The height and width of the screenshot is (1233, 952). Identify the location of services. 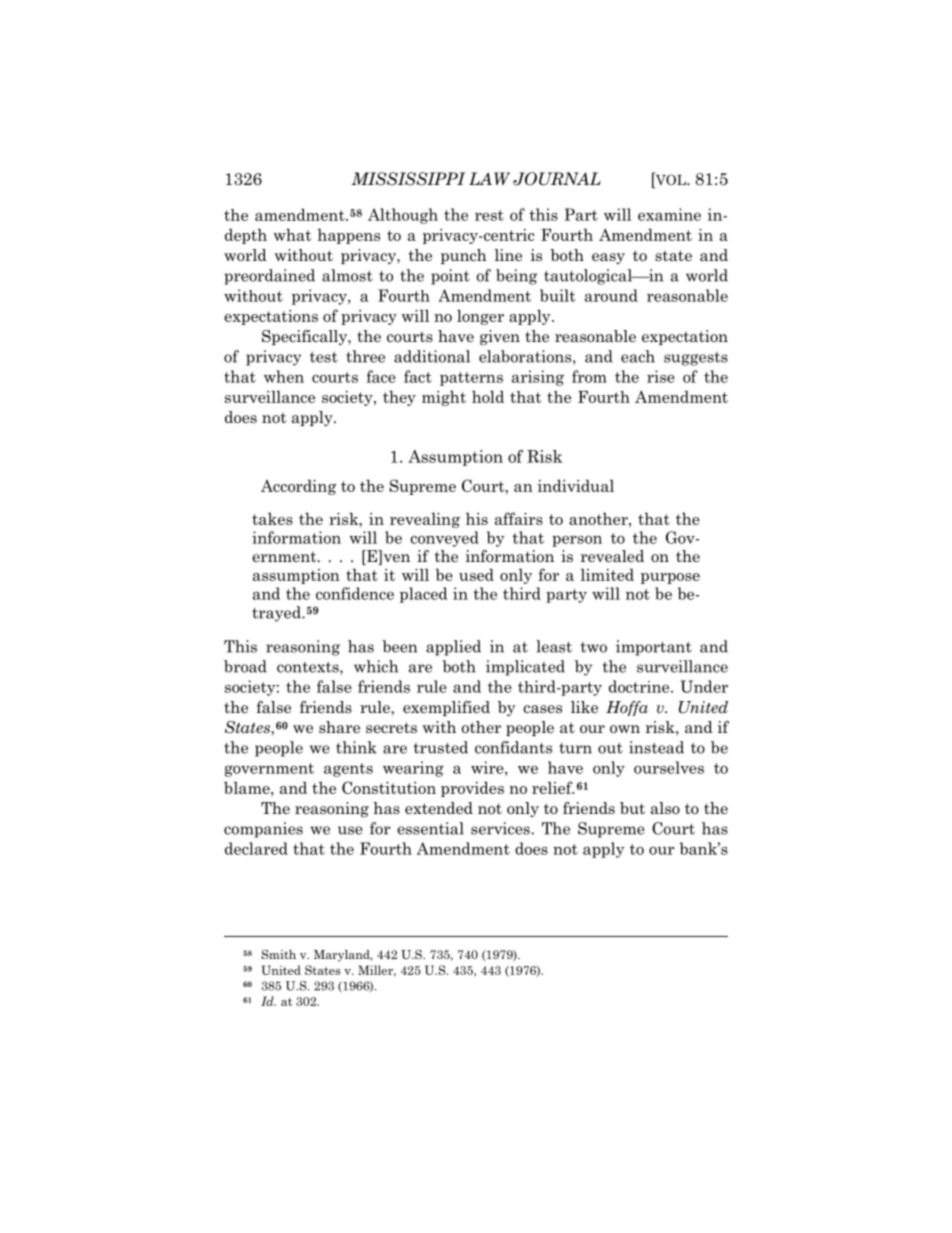
(500, 828).
